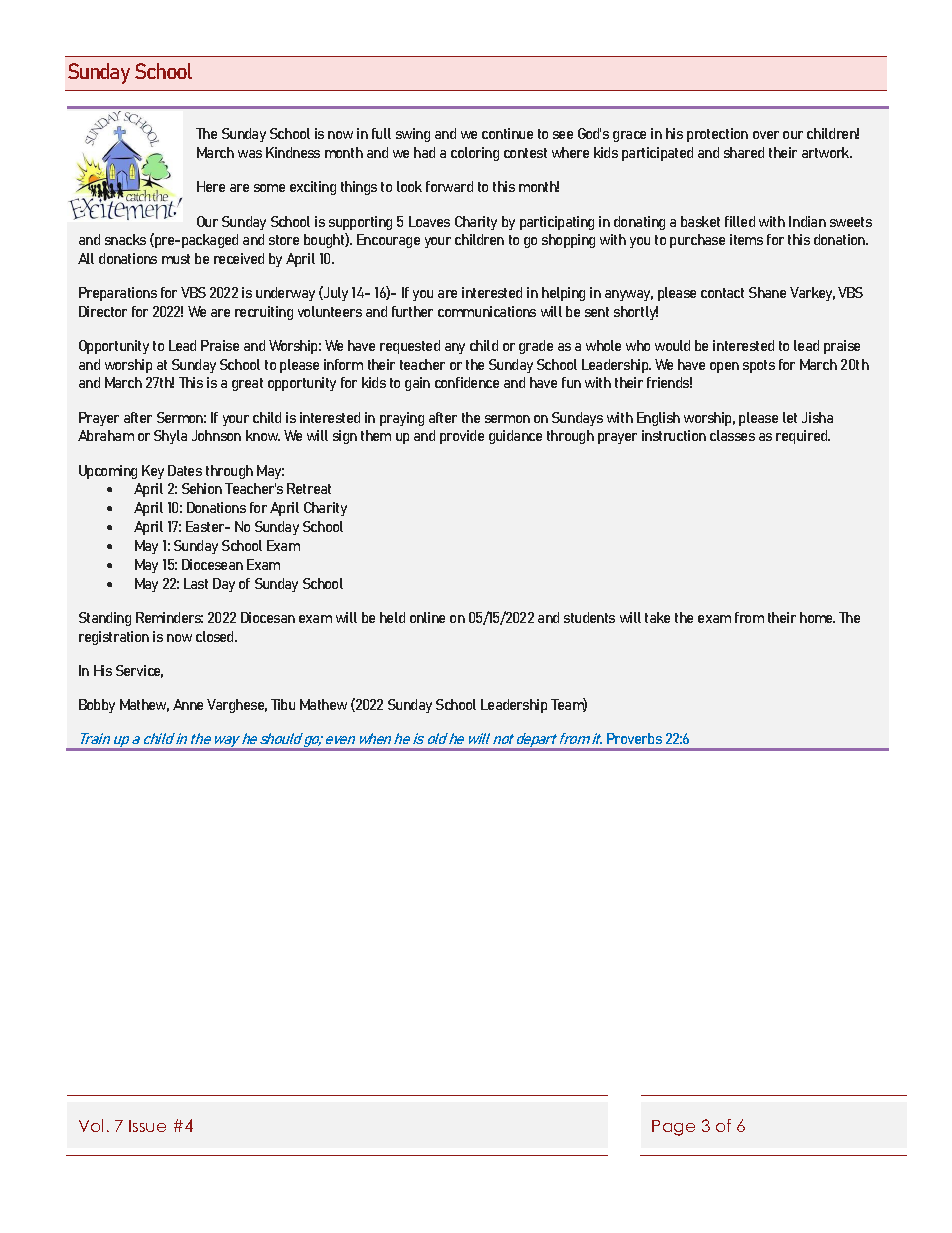 Image resolution: width=952 pixels, height=1233 pixels. What do you see at coordinates (657, 617) in the screenshot?
I see `take` at bounding box center [657, 617].
